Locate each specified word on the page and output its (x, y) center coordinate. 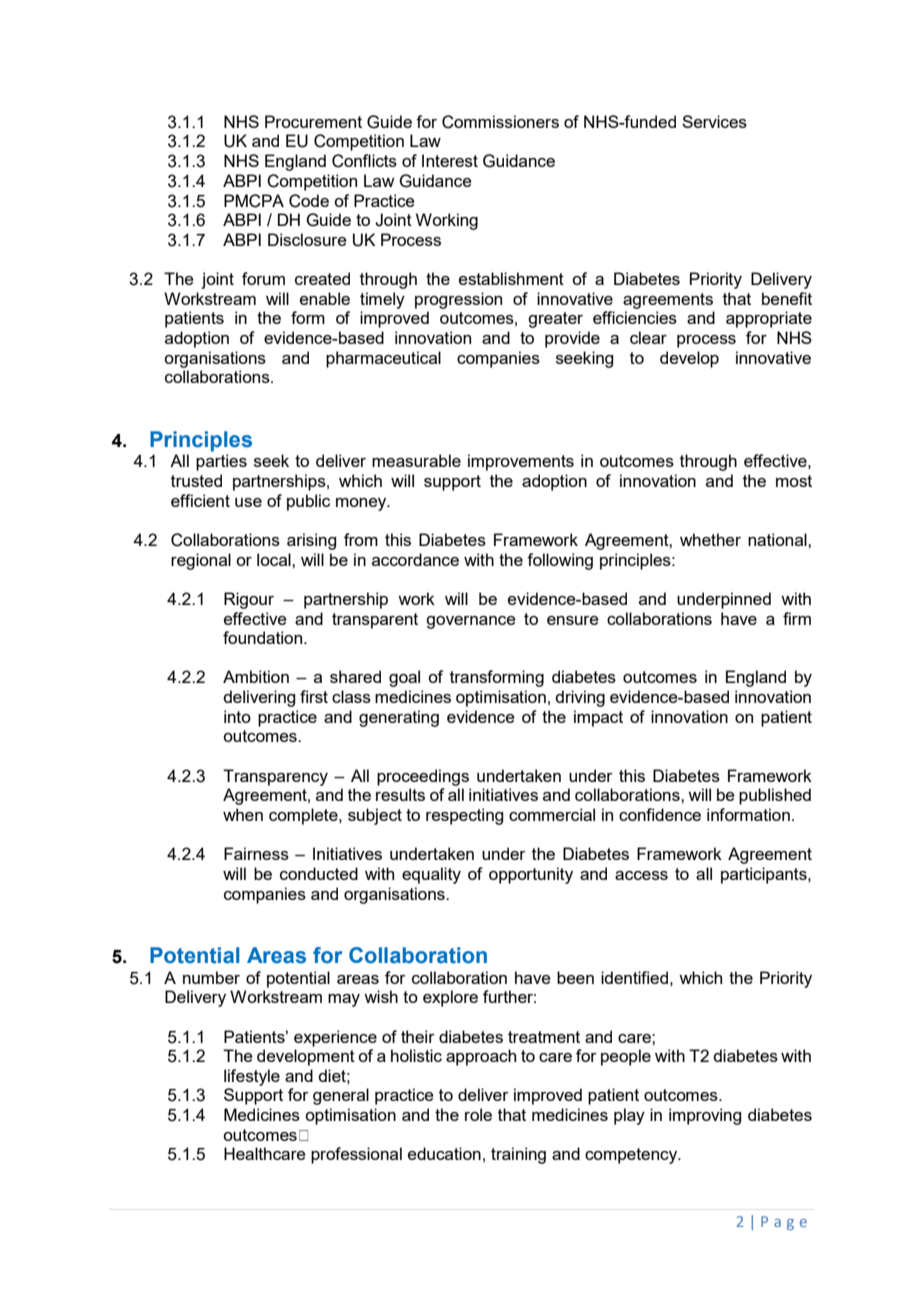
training (518, 1155)
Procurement (313, 121)
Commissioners (500, 122)
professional (356, 1155)
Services (714, 121)
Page (784, 1223)
